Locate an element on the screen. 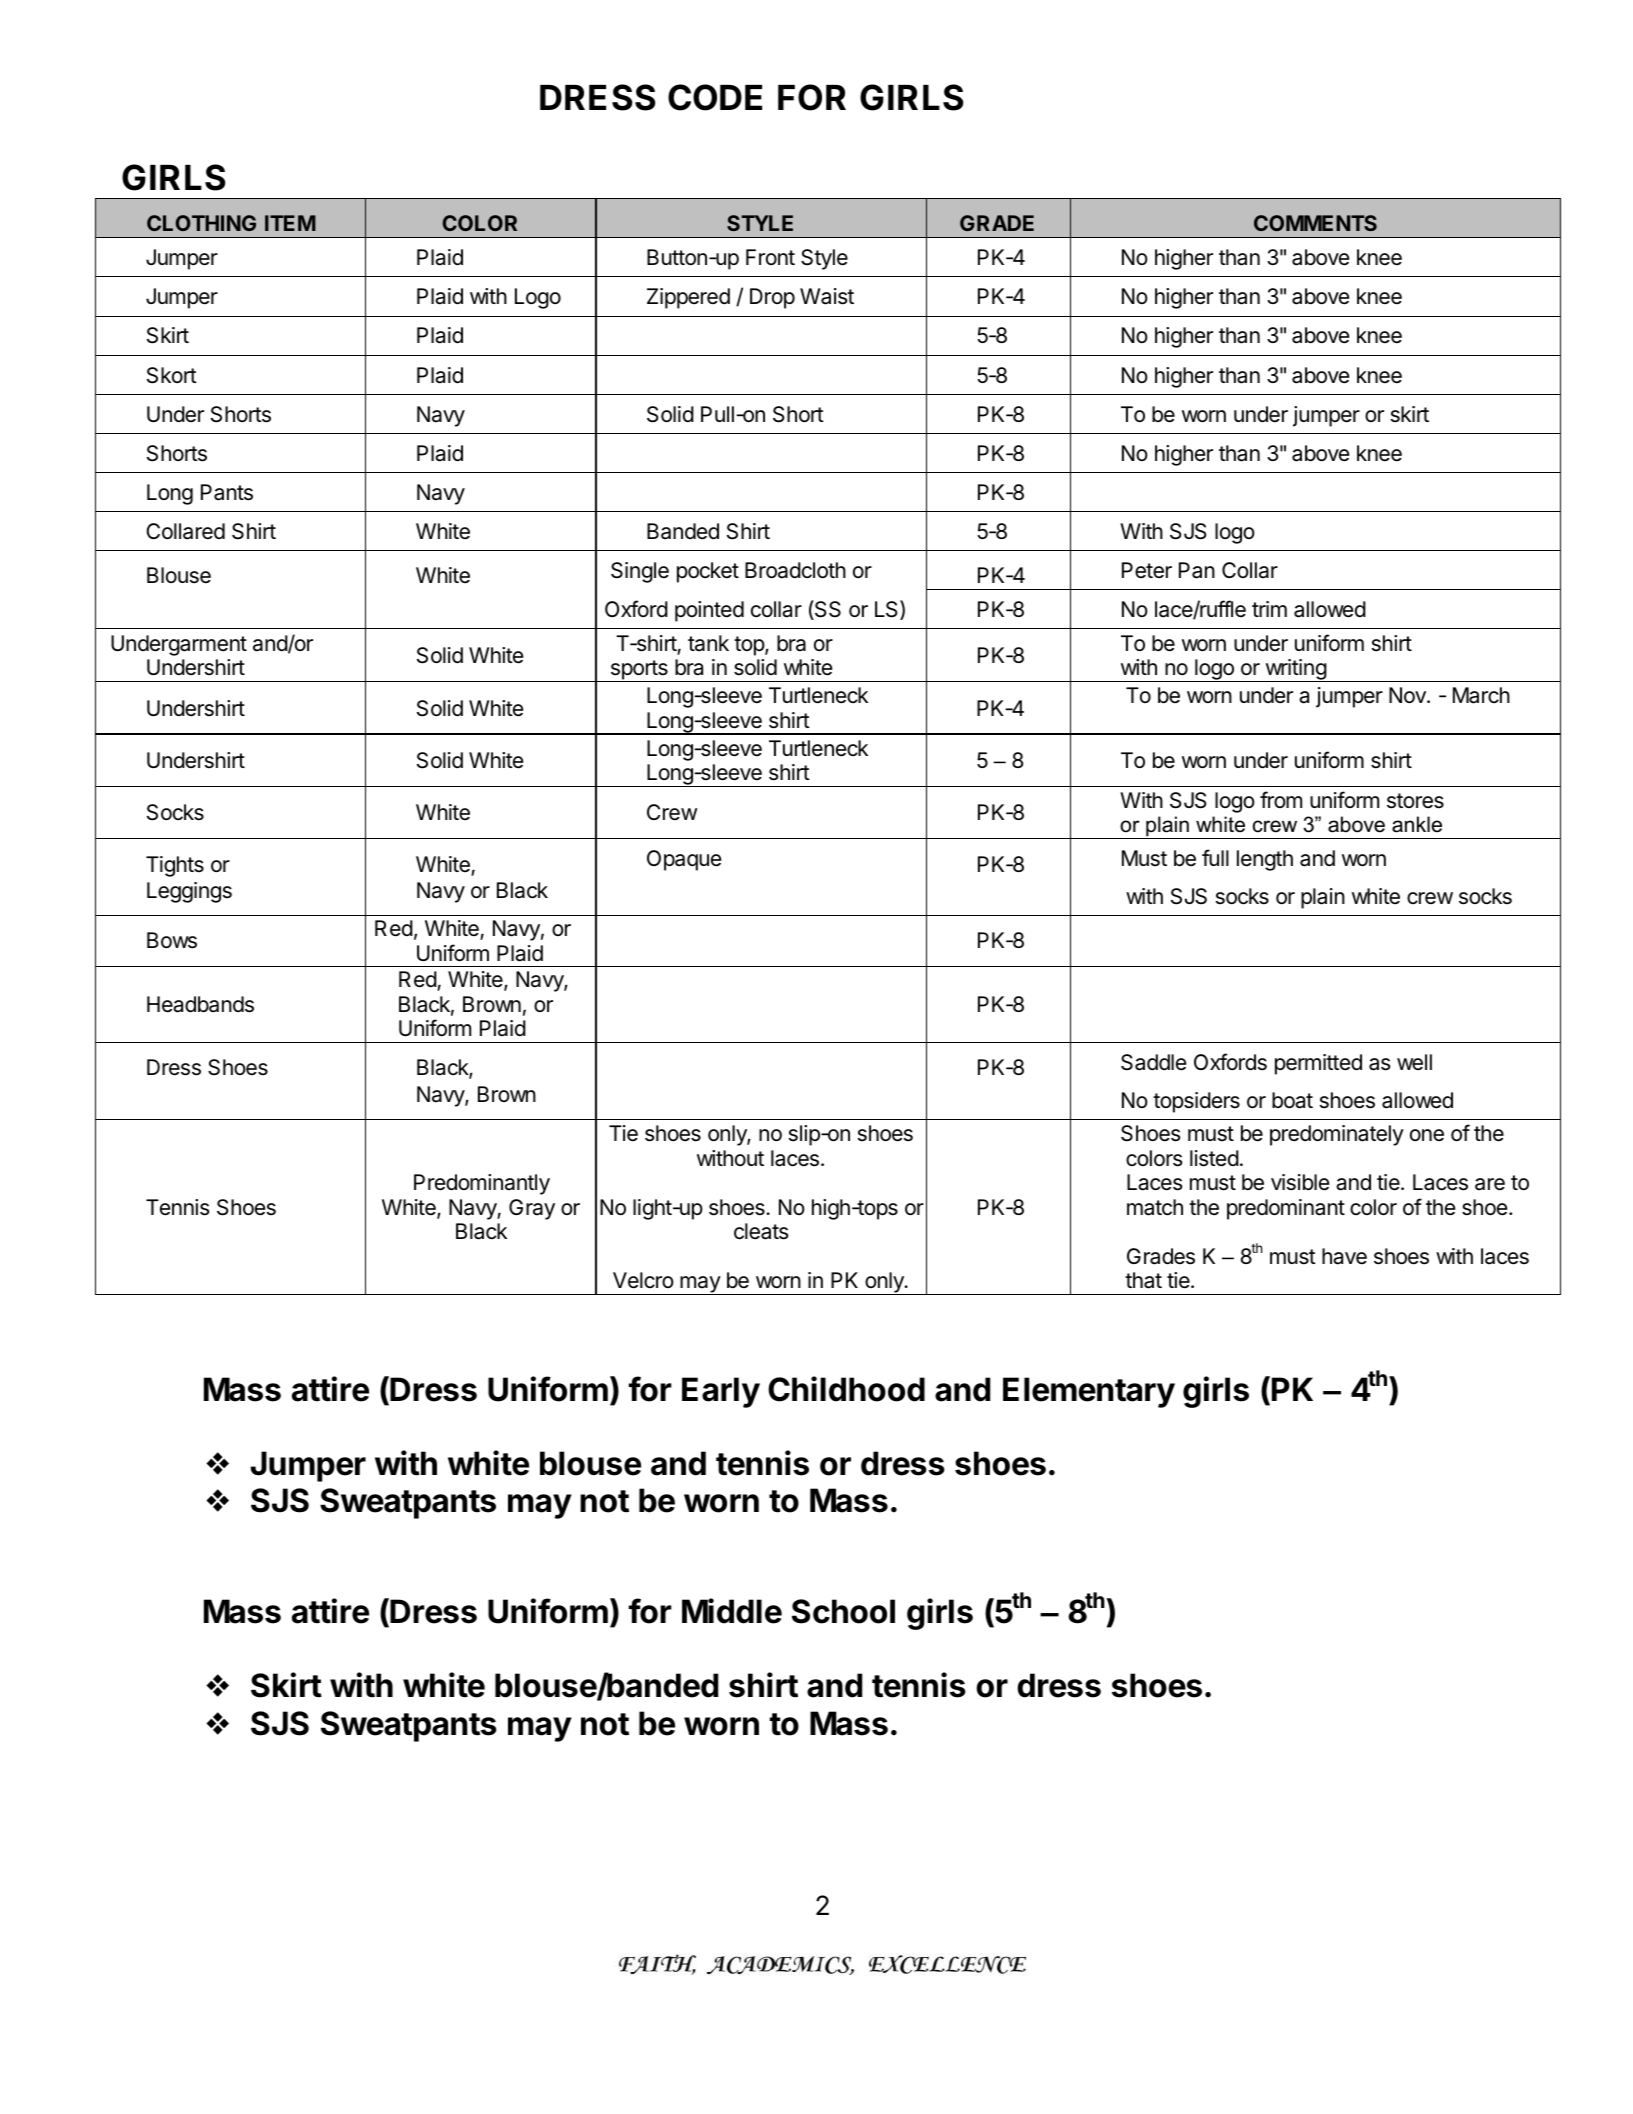 Image resolution: width=1633 pixels, height=2114 pixels. Opaque is located at coordinates (684, 860).
